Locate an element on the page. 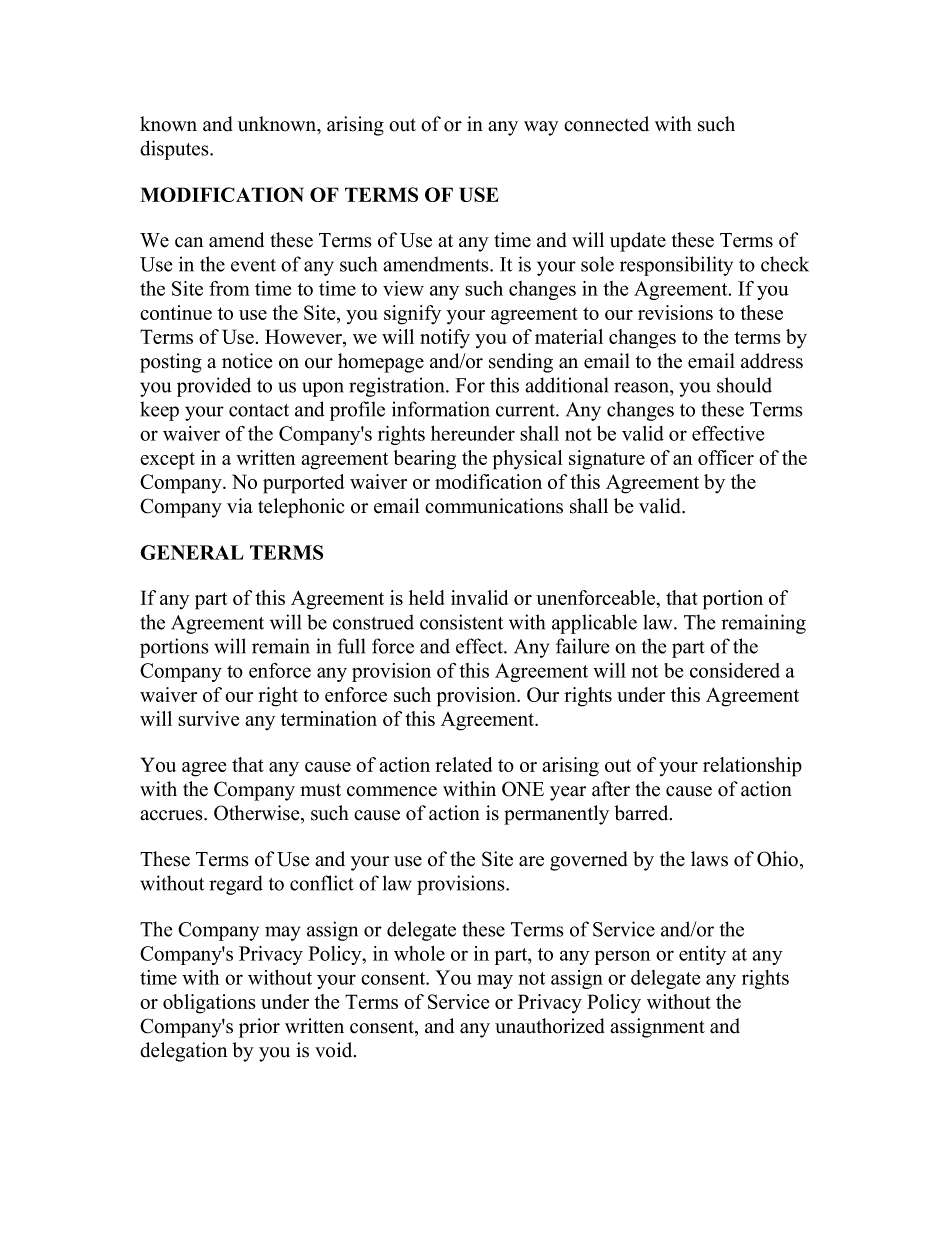 The width and height of the page is (952, 1233). disputes is located at coordinates (175, 150).
